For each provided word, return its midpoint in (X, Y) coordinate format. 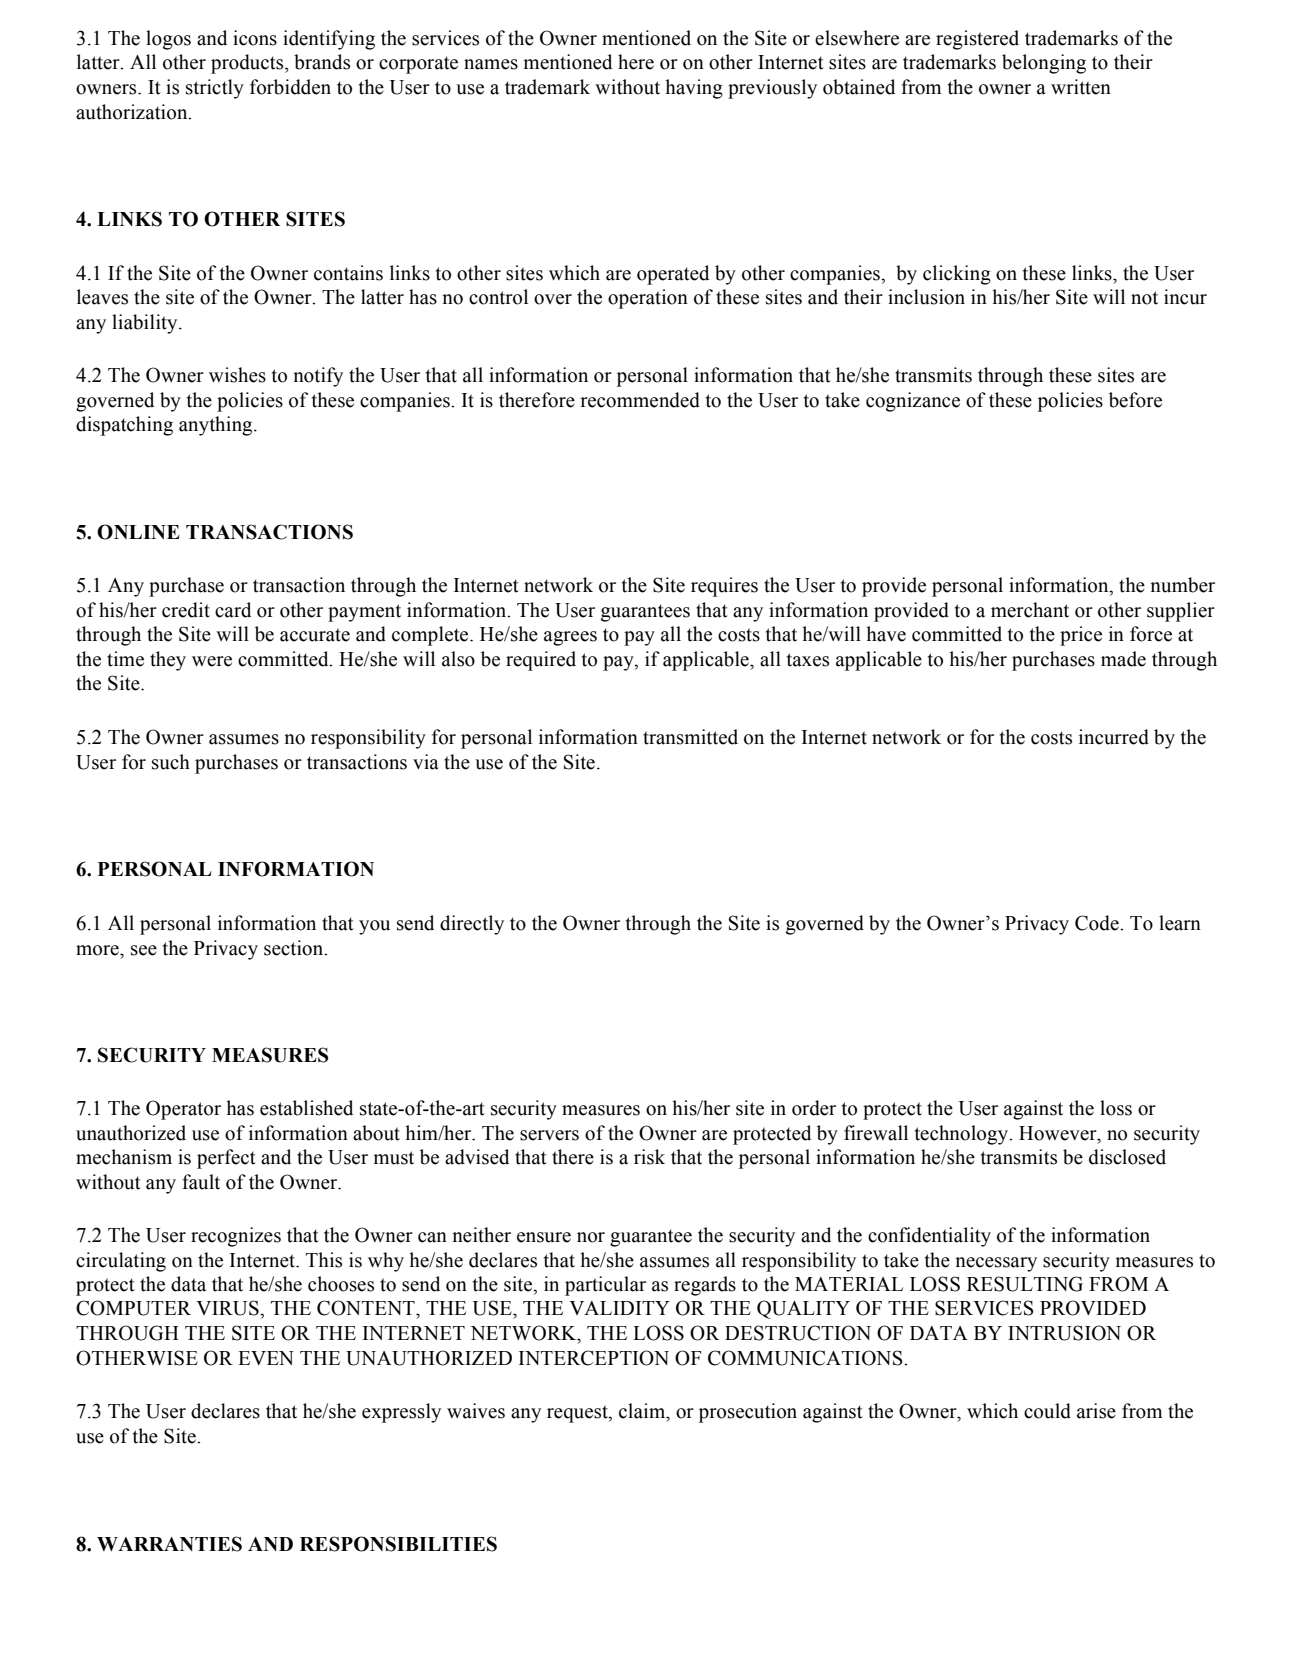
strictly (215, 89)
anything (217, 426)
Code (1098, 923)
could (1047, 1411)
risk (649, 1157)
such (171, 762)
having (694, 89)
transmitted (690, 737)
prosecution (748, 1413)
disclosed (1127, 1157)
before (1135, 400)
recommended (640, 400)
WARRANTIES (169, 1544)
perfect (226, 1159)
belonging (1044, 64)
